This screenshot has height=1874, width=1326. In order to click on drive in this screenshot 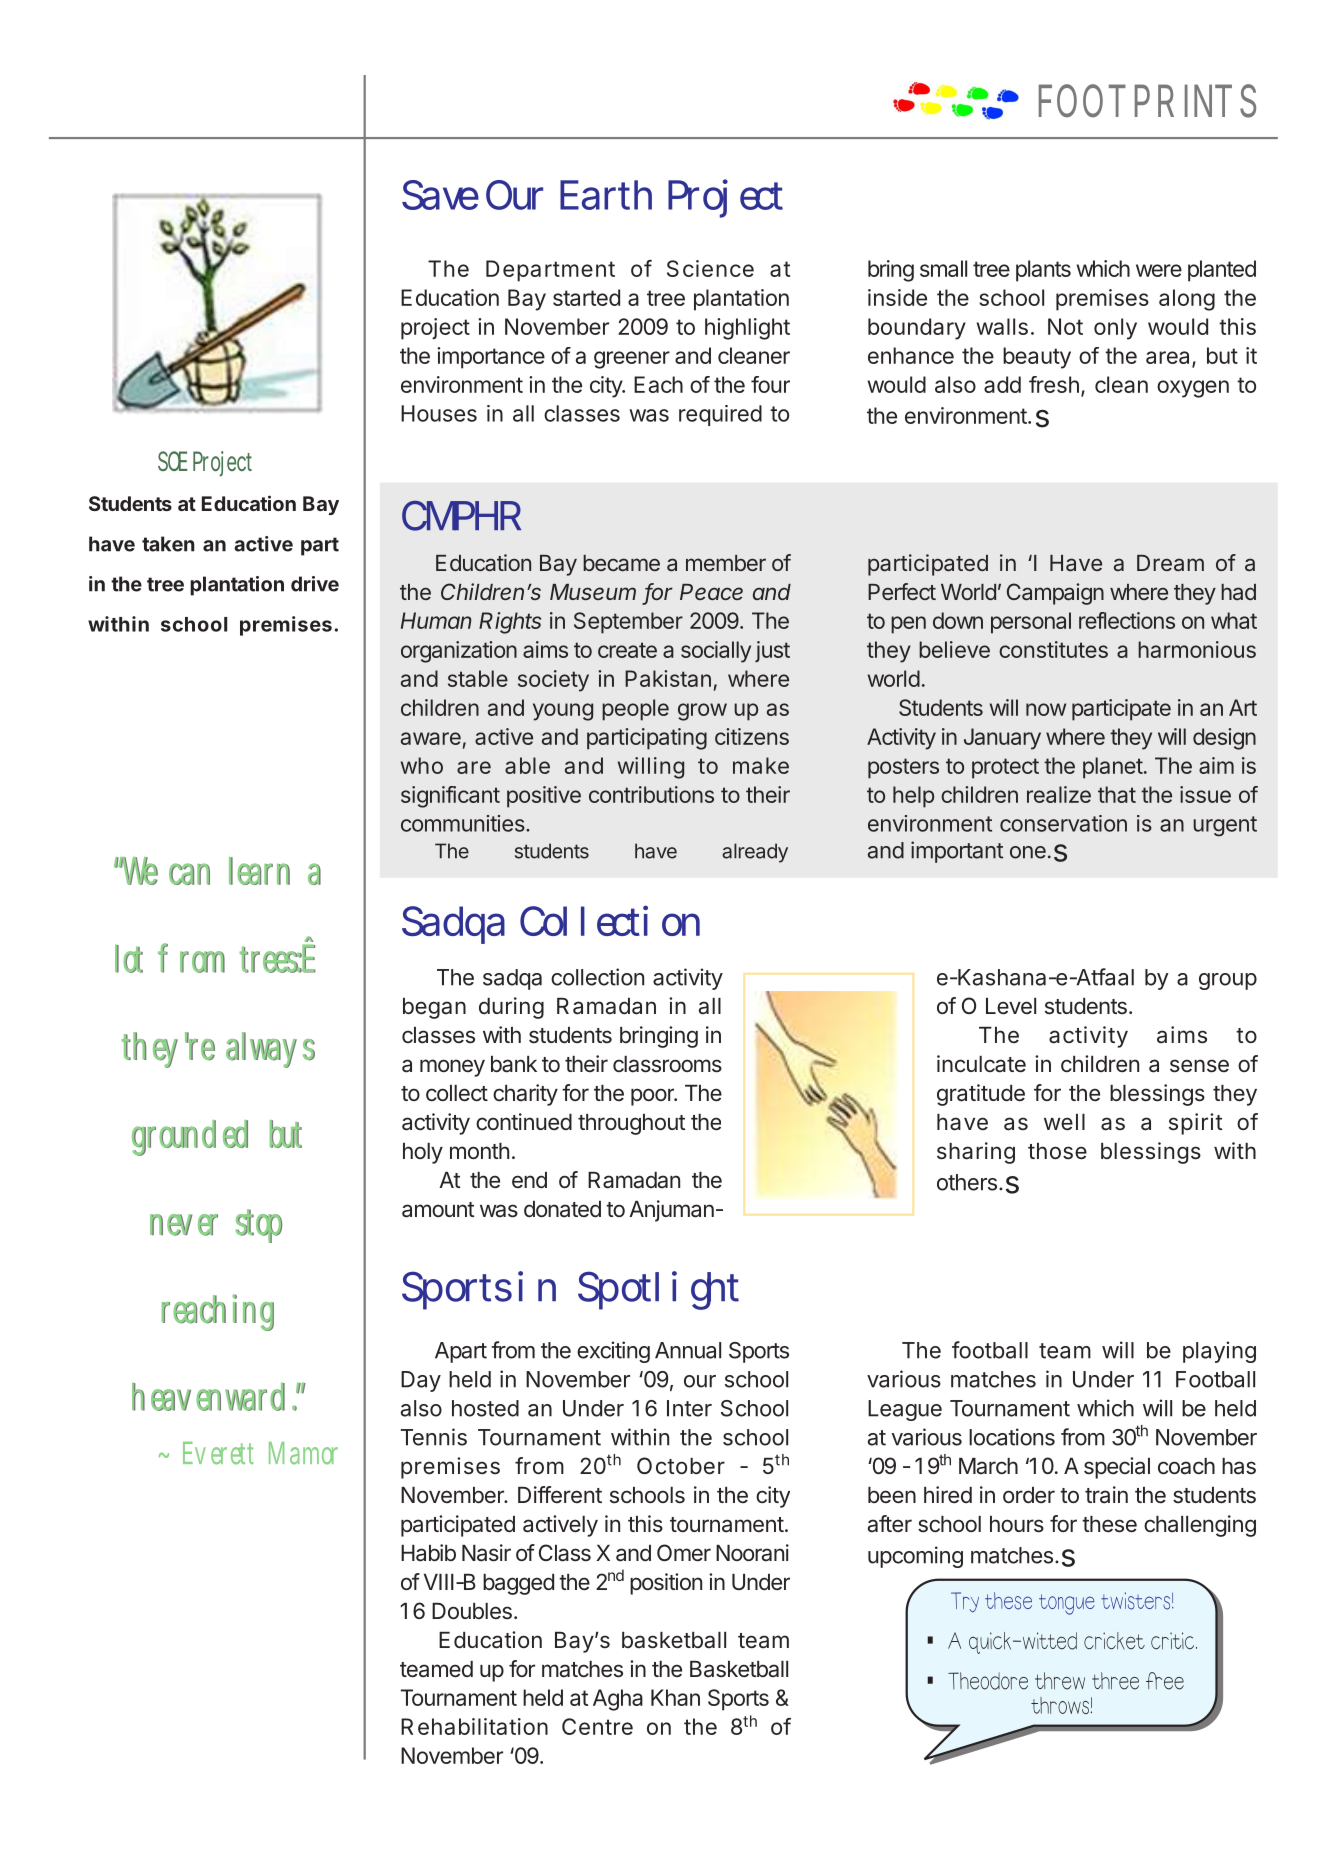, I will do `click(315, 584)`.
